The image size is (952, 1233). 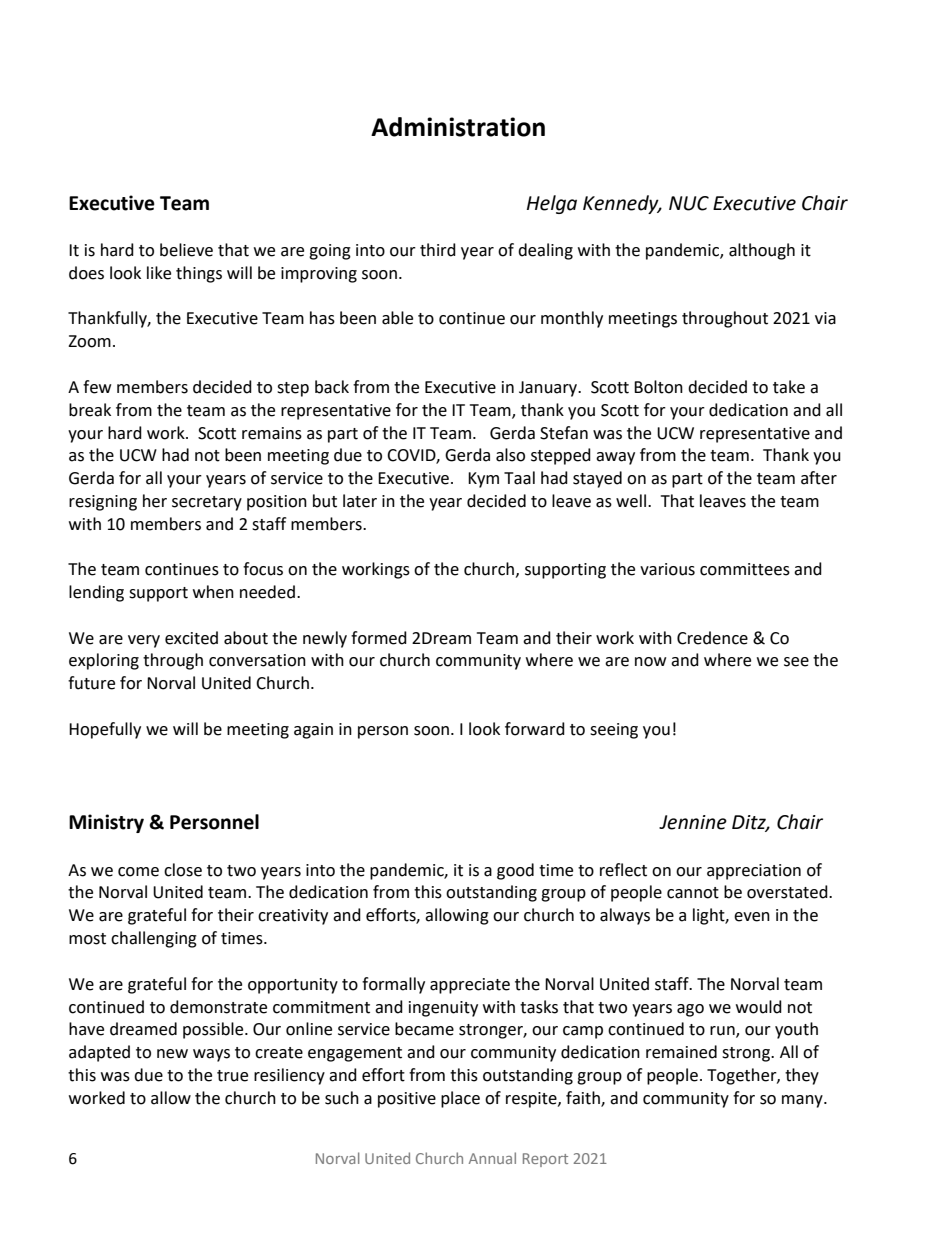 What do you see at coordinates (803, 1101) in the image?
I see `many` at bounding box center [803, 1101].
